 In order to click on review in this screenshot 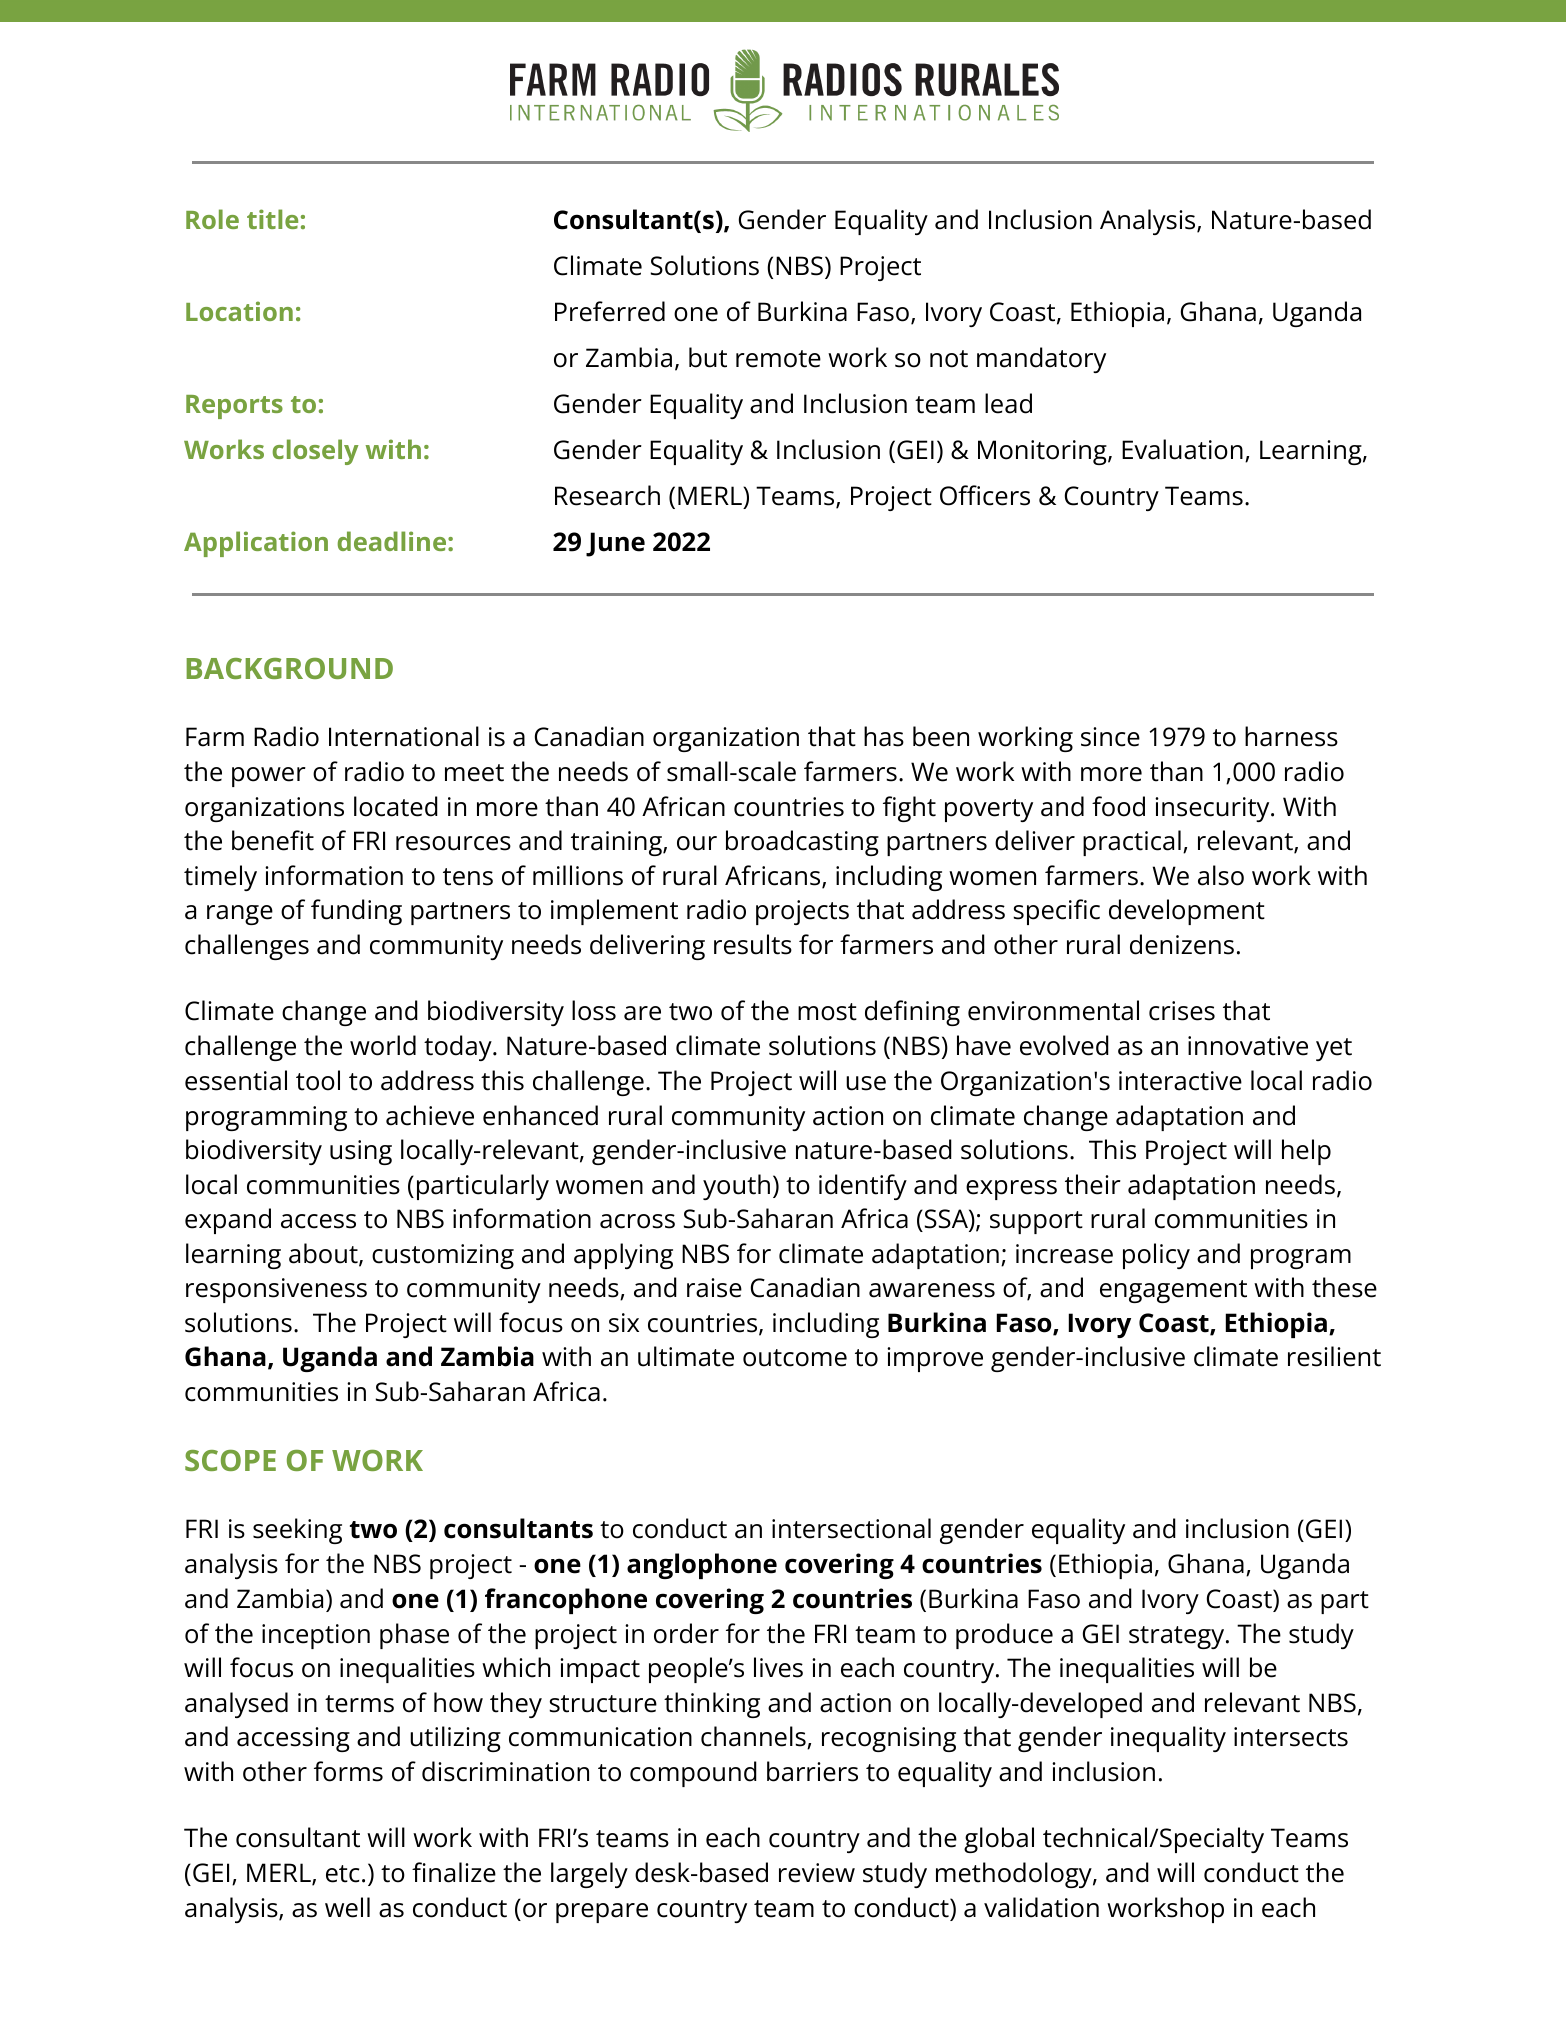, I will do `click(817, 1873)`.
